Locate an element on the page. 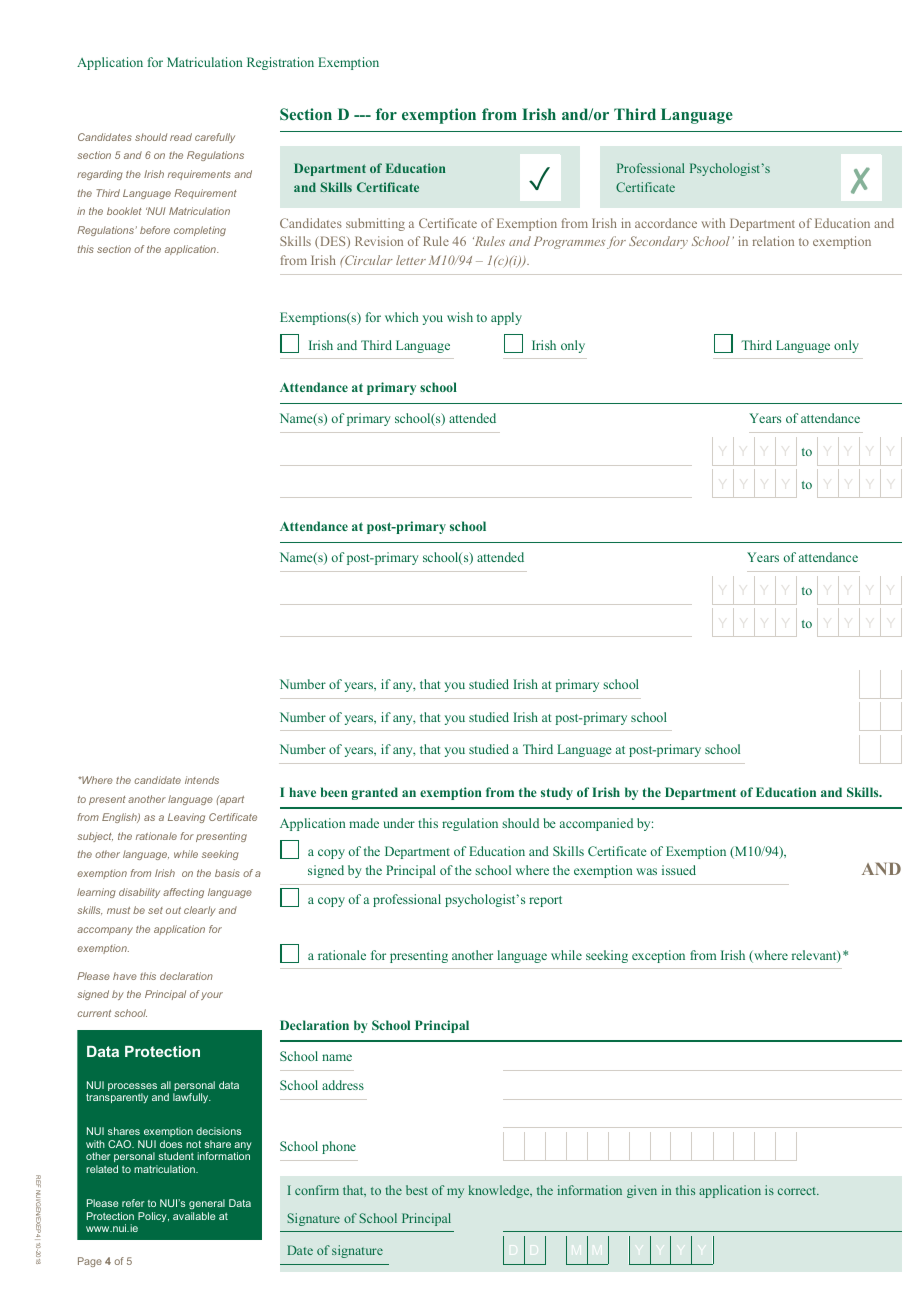  wish is located at coordinates (460, 317).
